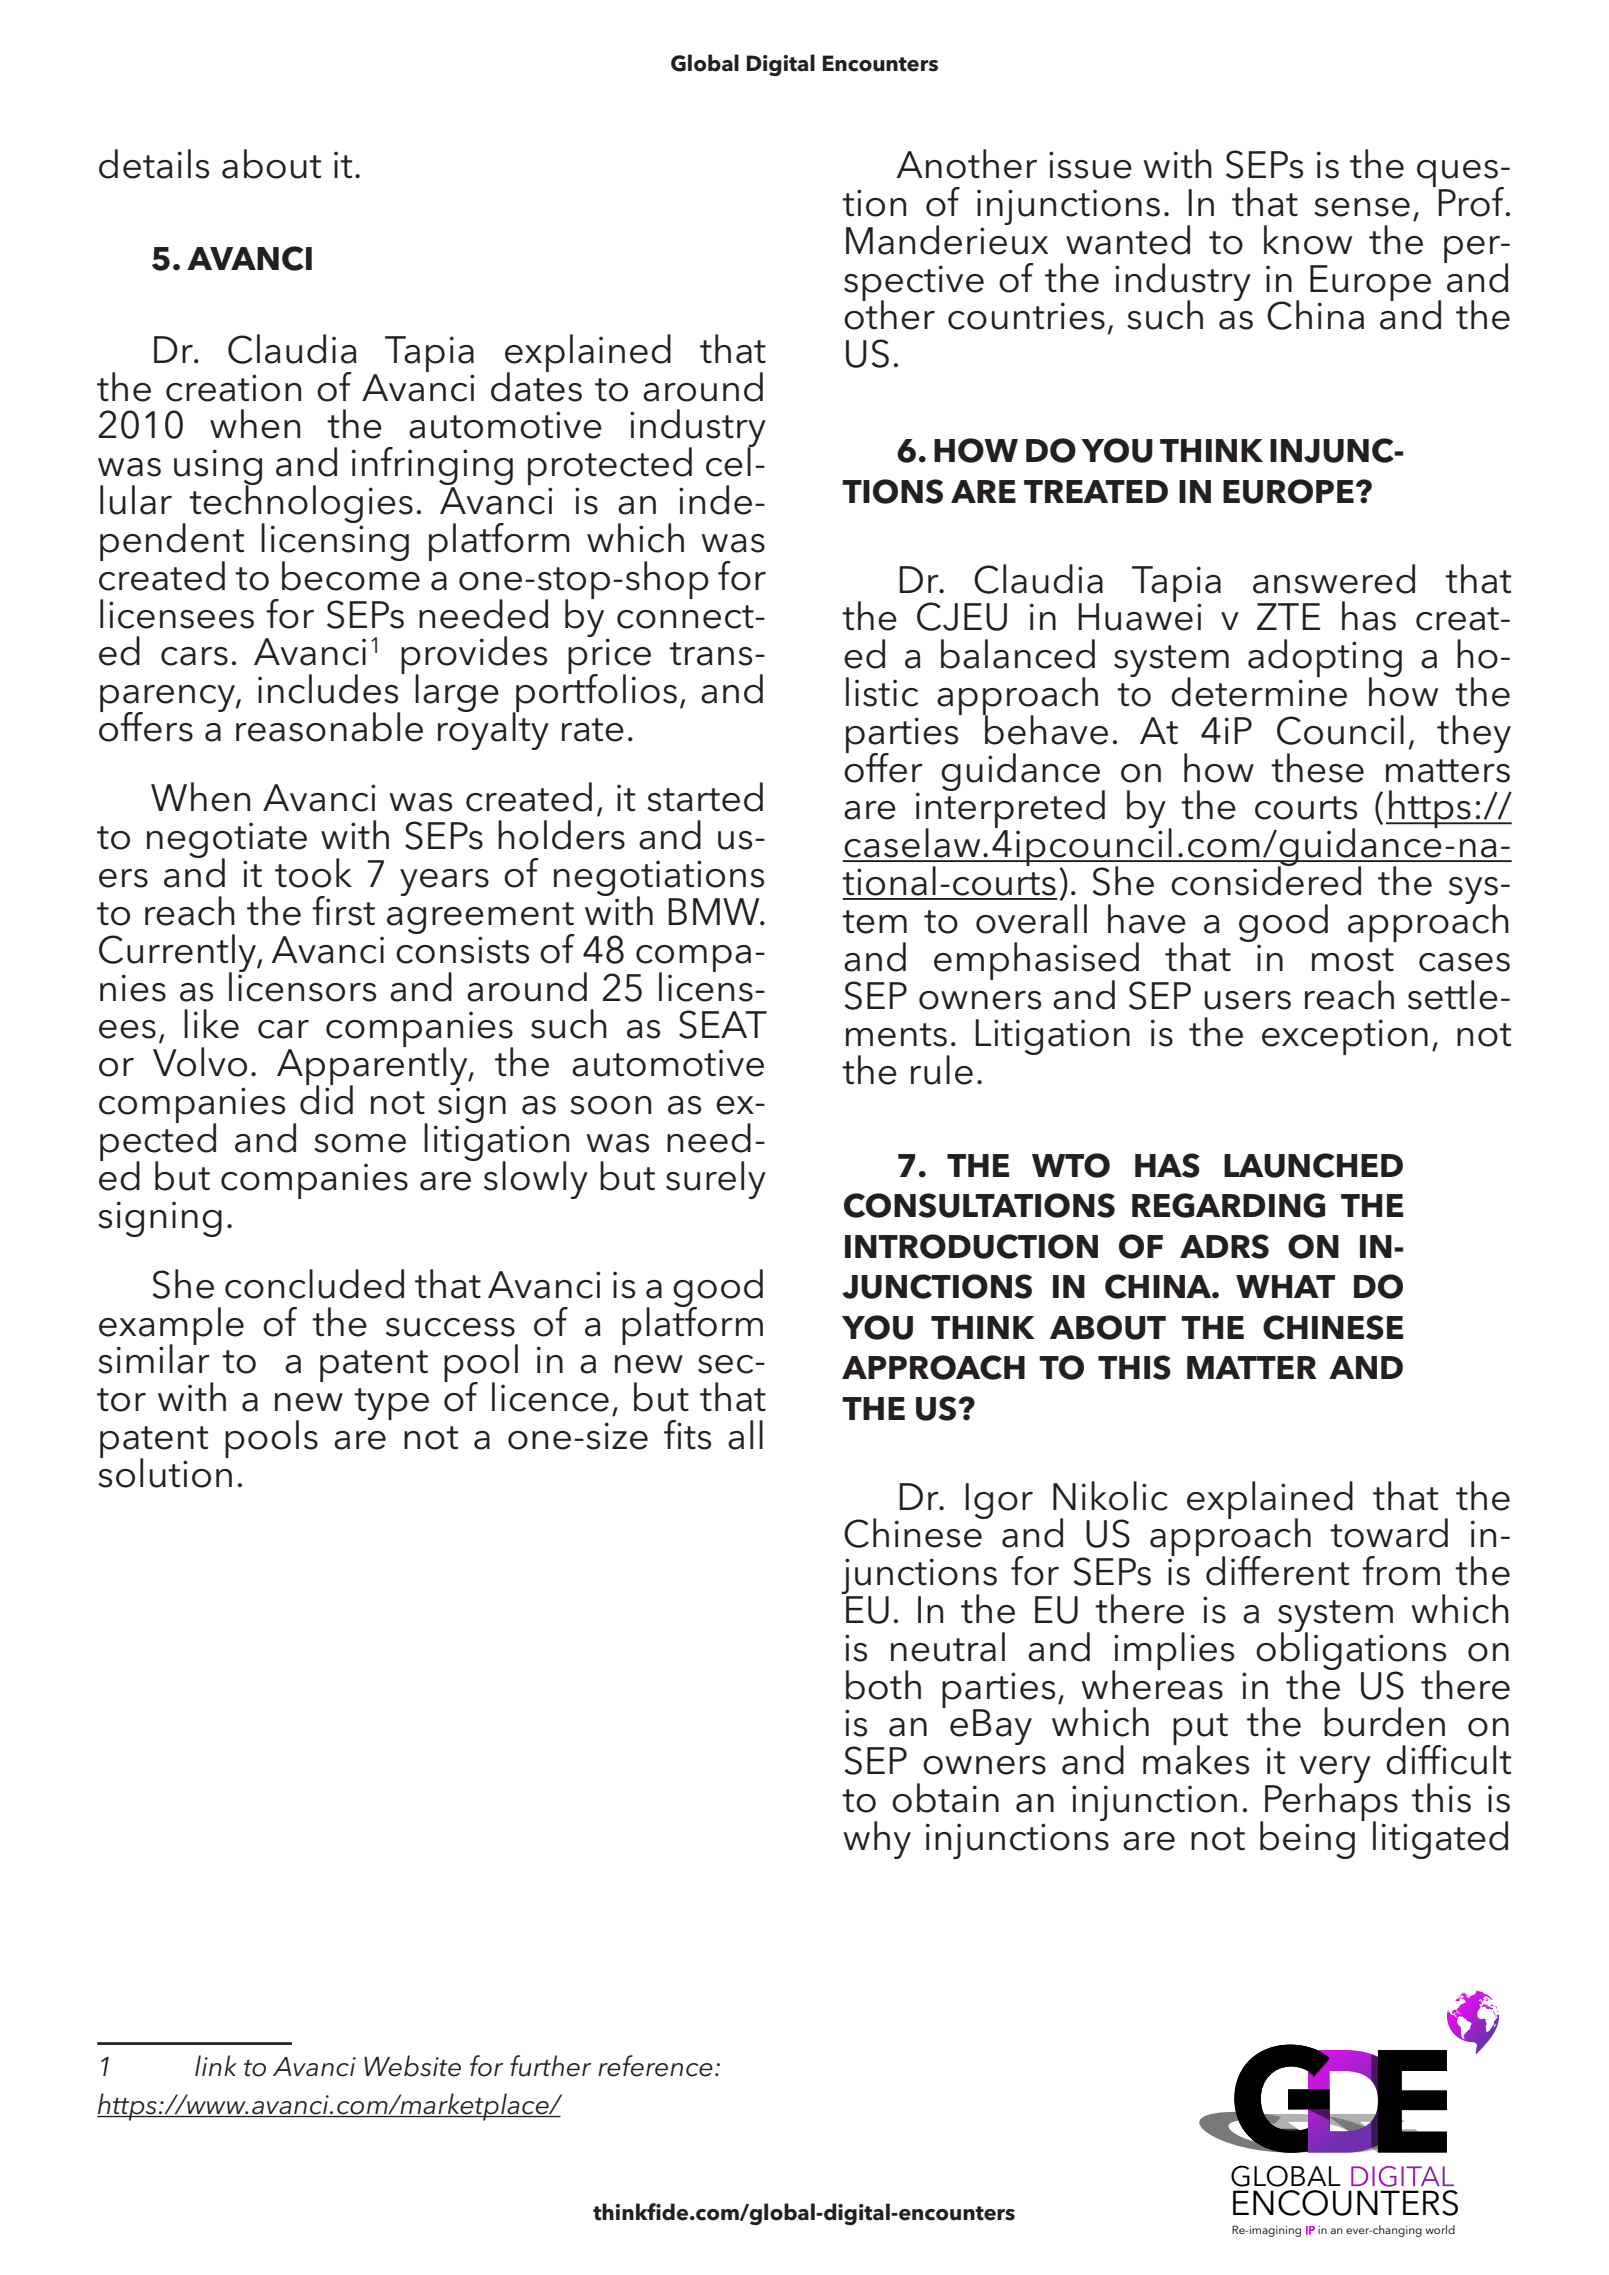 Image resolution: width=1609 pixels, height=2275 pixels. Describe the element at coordinates (883, 1685) in the page. I see `both` at that location.
